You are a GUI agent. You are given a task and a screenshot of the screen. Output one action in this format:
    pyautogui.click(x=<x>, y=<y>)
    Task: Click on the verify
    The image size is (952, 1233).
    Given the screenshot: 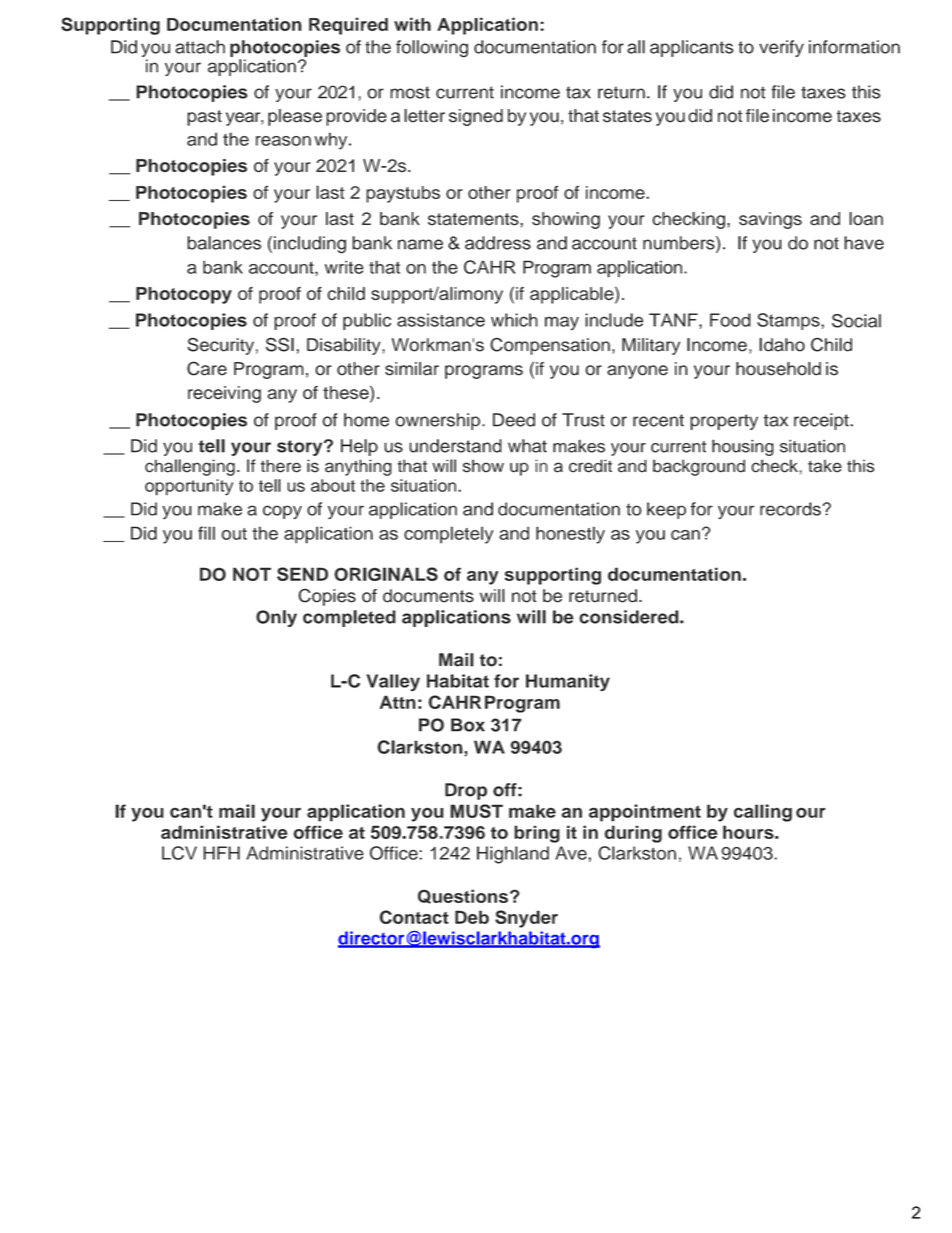 What is the action you would take?
    pyautogui.click(x=781, y=48)
